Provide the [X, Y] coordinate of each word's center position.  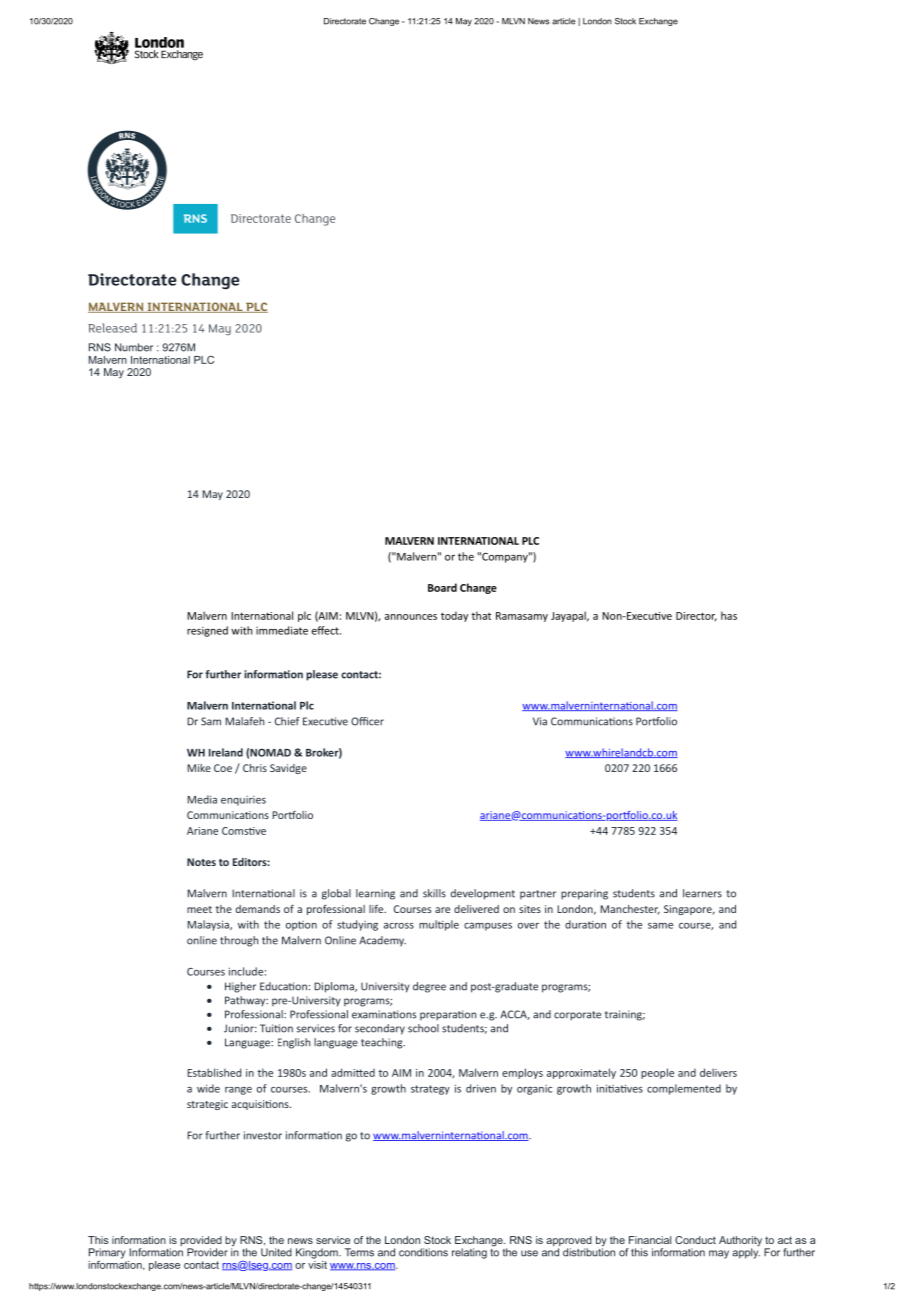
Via [540, 721]
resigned [207, 631]
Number [134, 347]
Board [442, 587]
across [399, 926]
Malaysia [209, 925]
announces [411, 617]
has [729, 615]
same [660, 926]
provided [201, 1242]
